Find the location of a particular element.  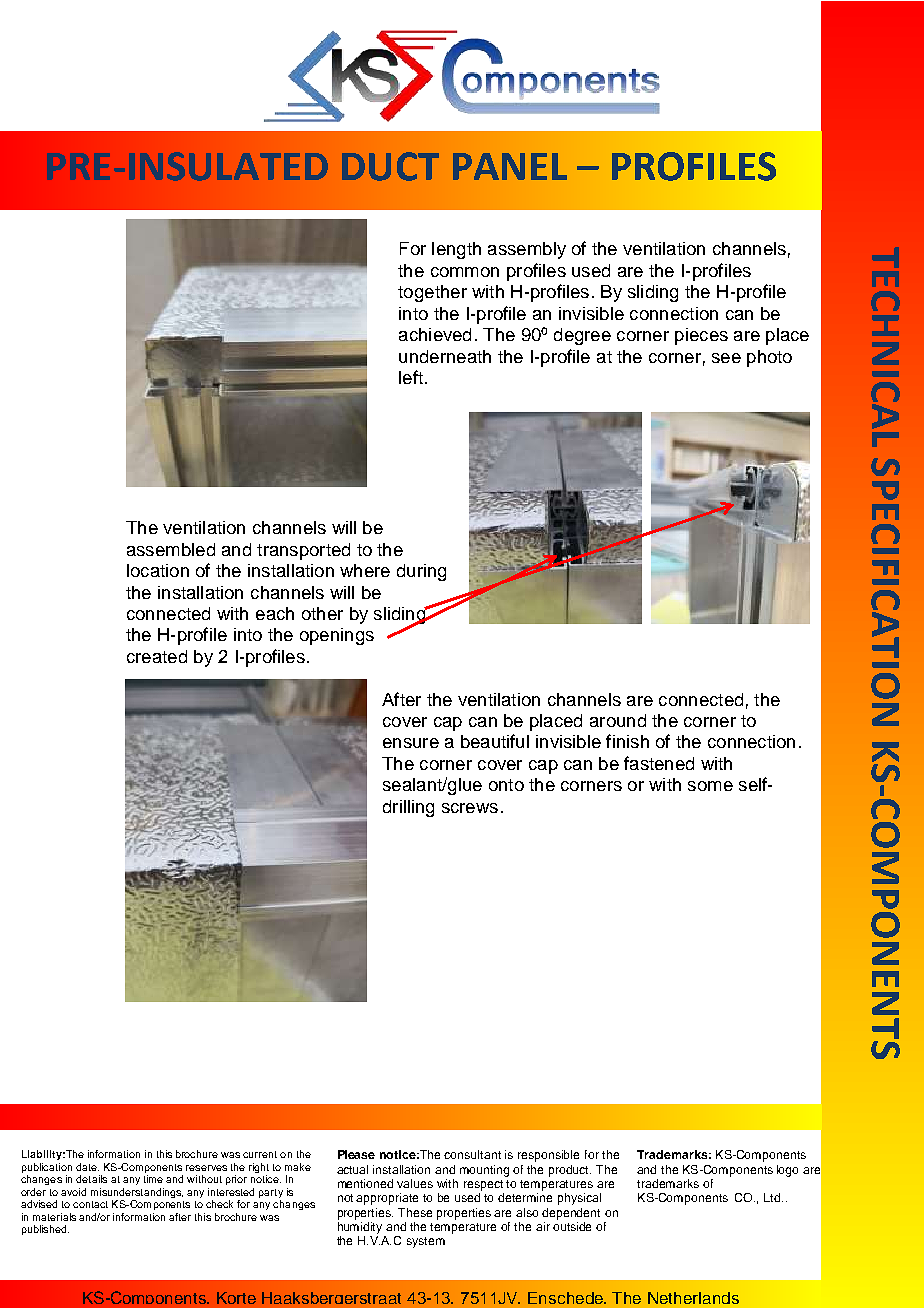

contact is located at coordinates (90, 1204).
